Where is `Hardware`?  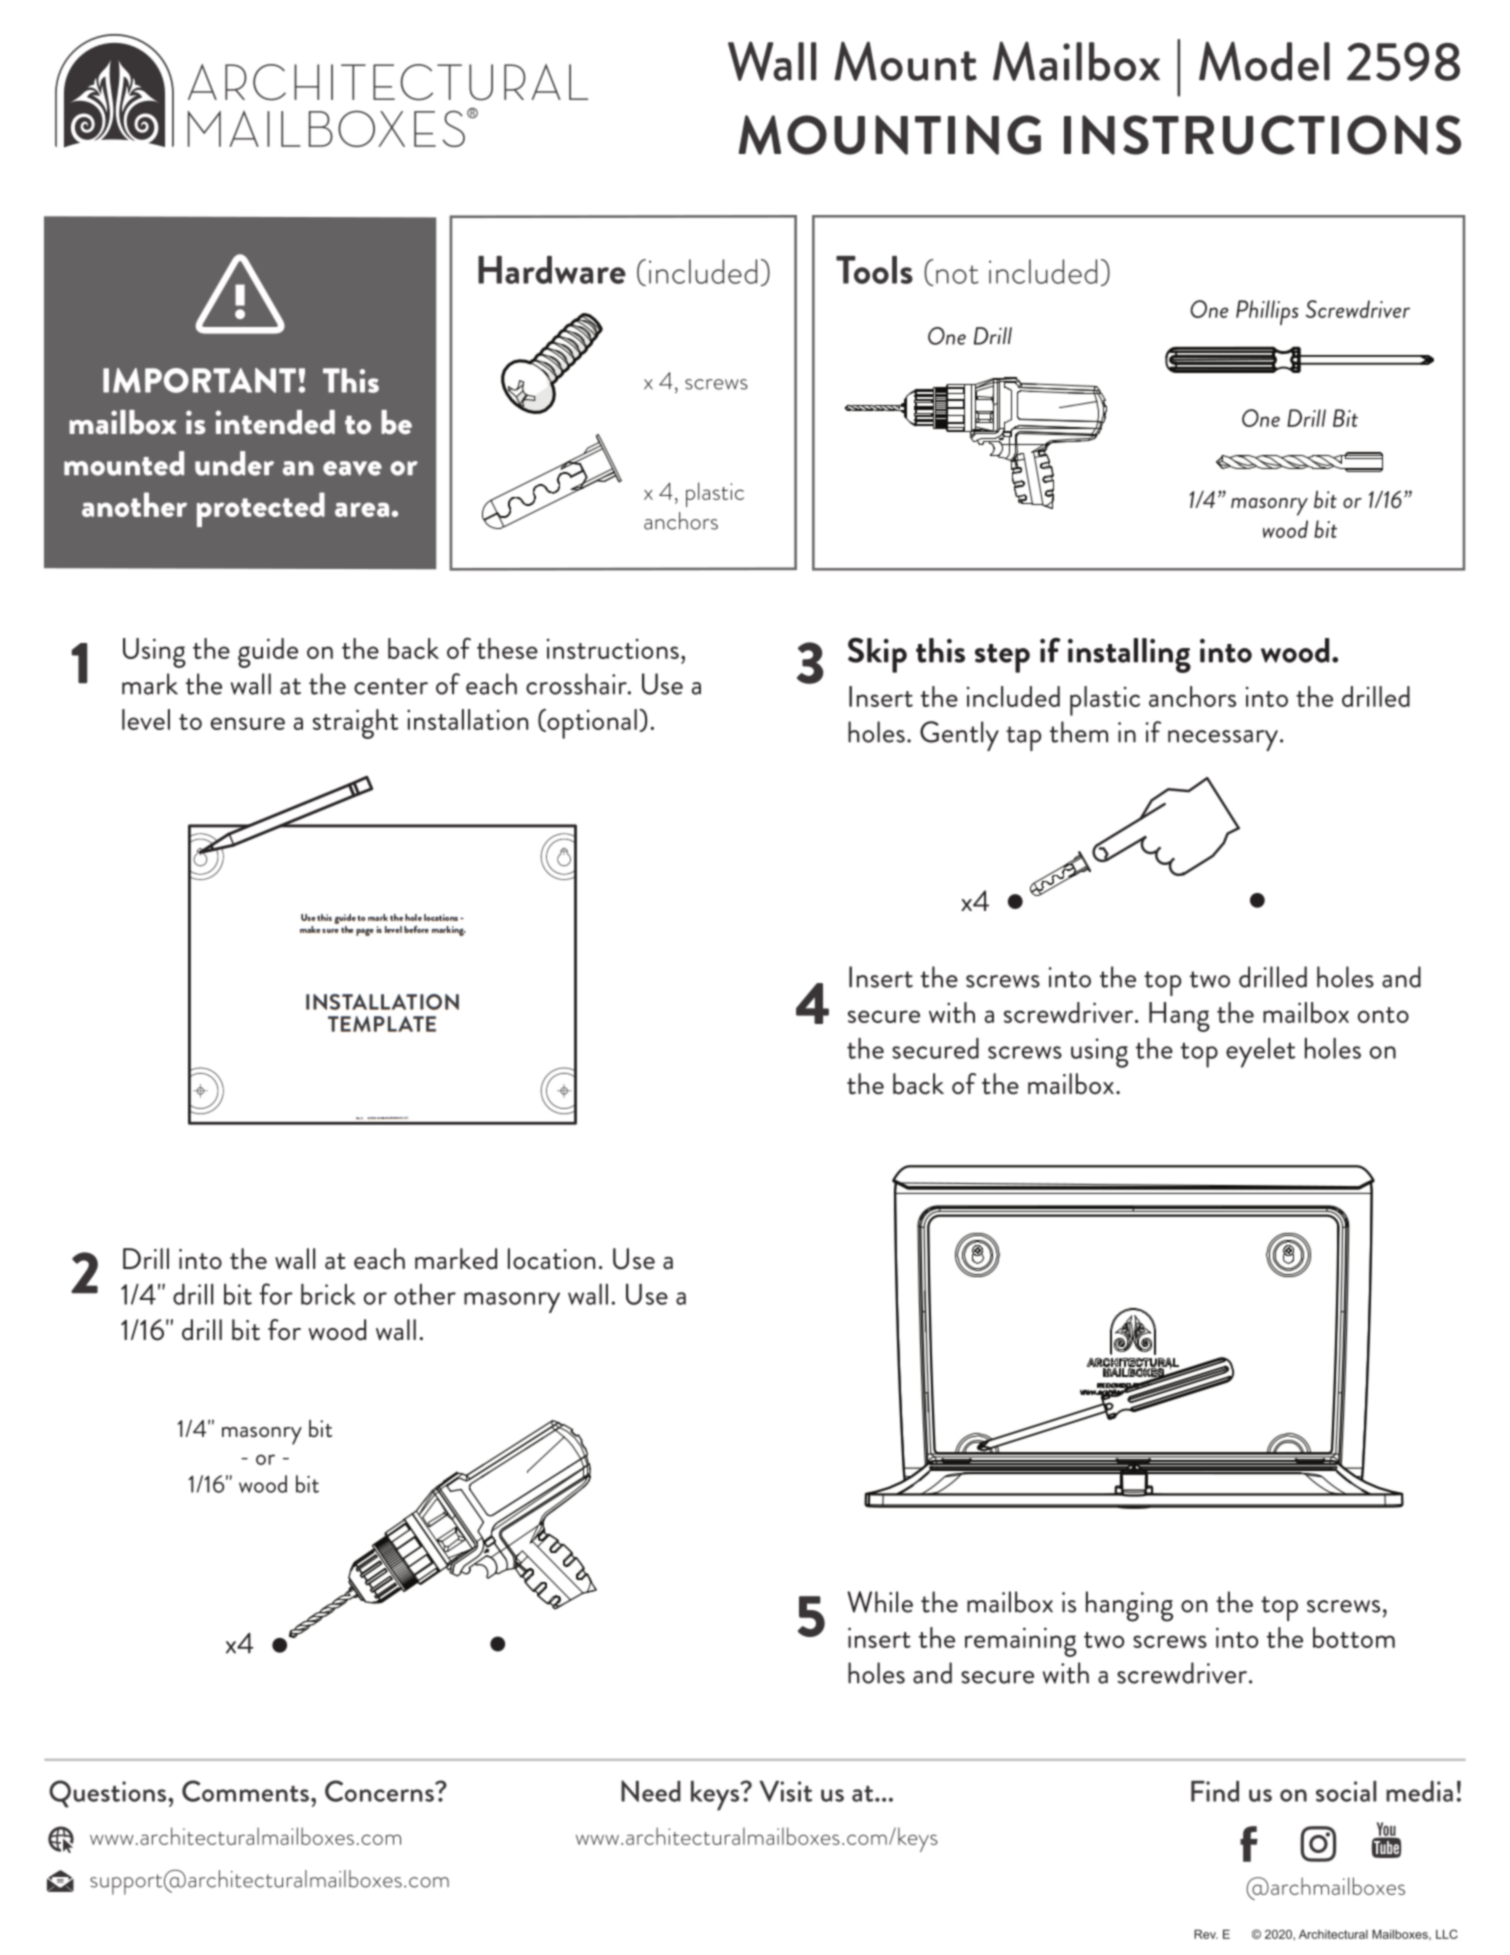
Hardware is located at coordinates (552, 270).
